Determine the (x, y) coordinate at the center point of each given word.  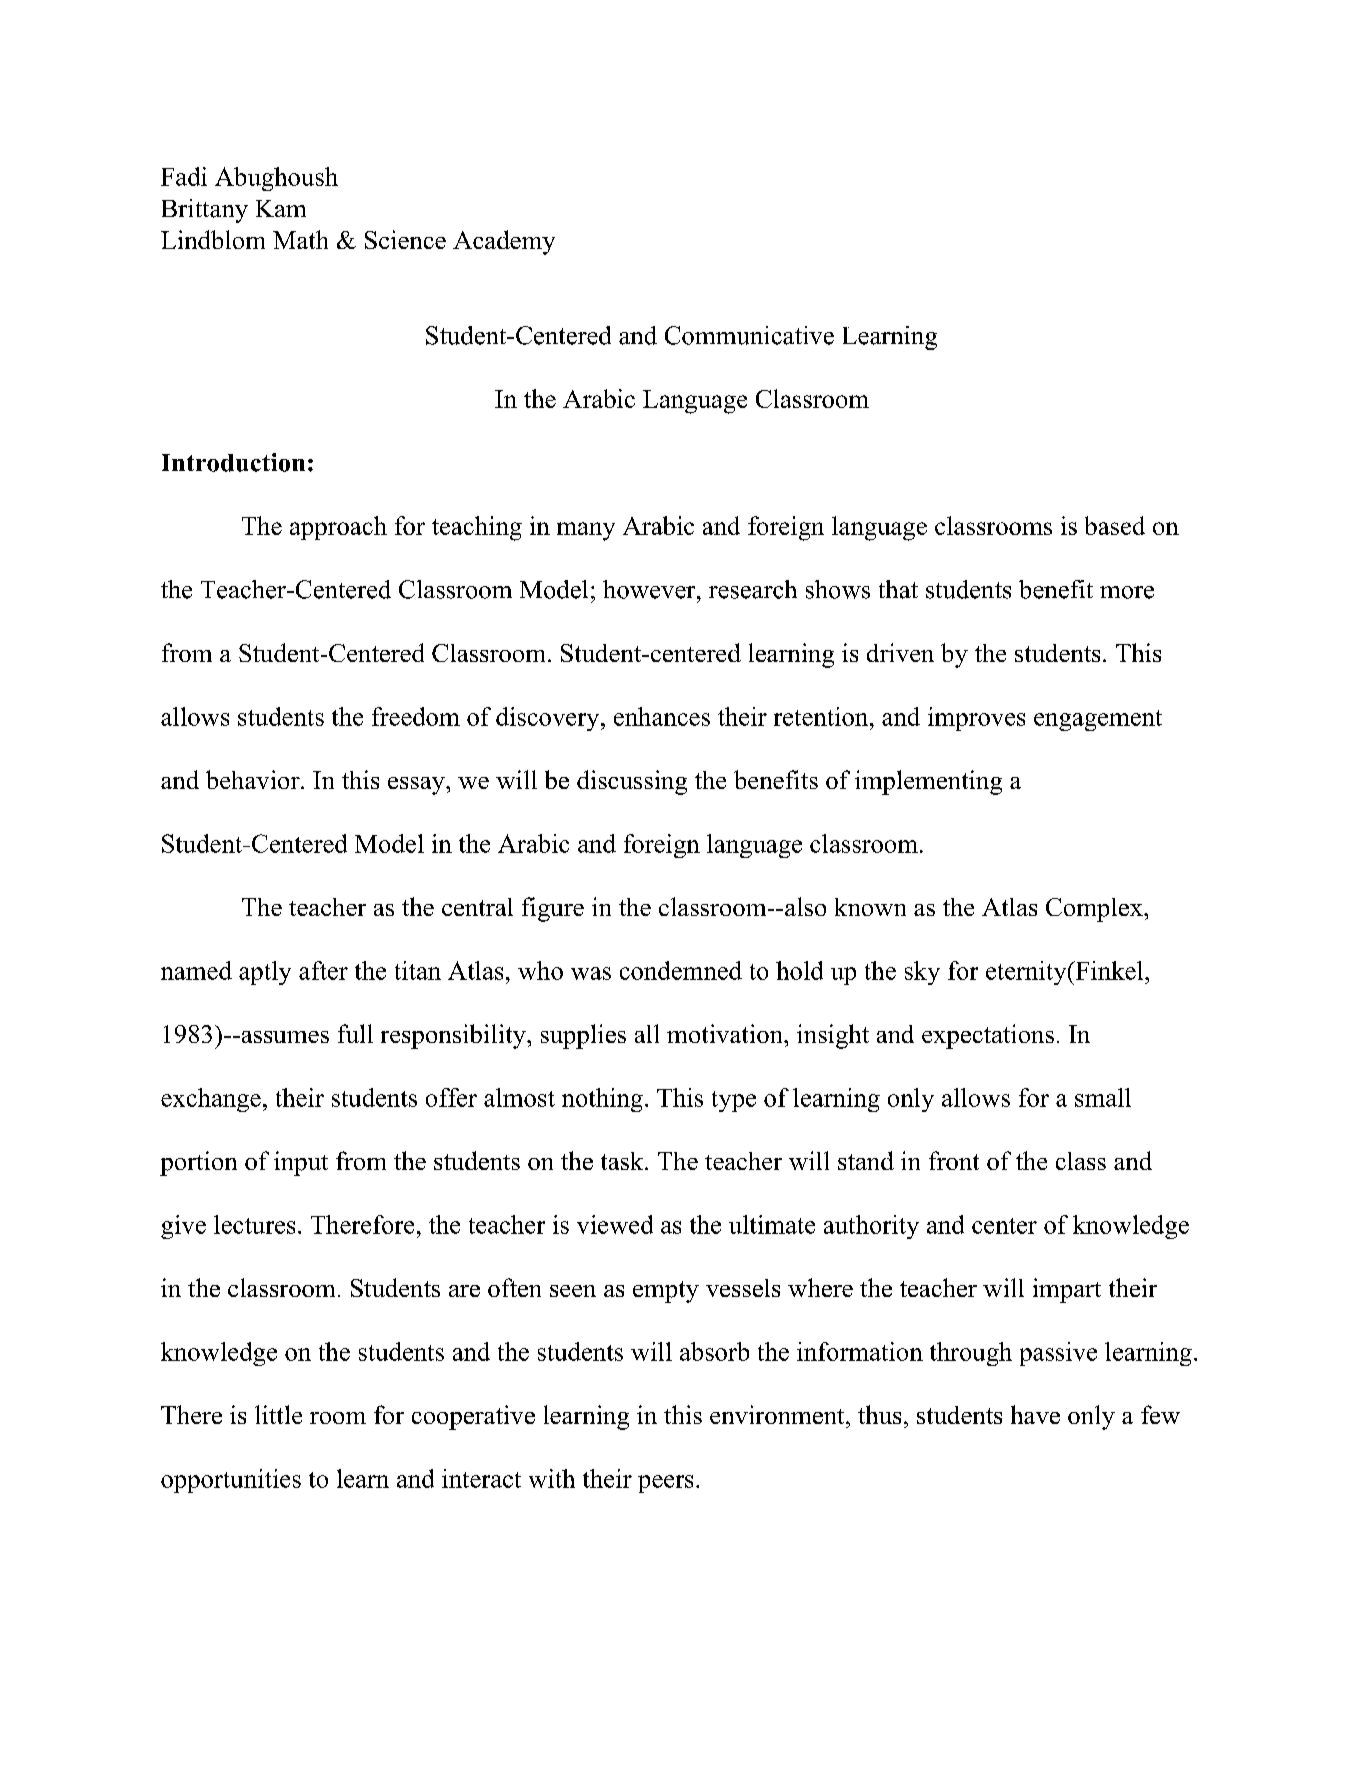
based (1115, 525)
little (278, 1414)
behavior (254, 779)
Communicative (749, 335)
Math (300, 239)
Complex (1094, 910)
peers (665, 1484)
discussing (632, 782)
